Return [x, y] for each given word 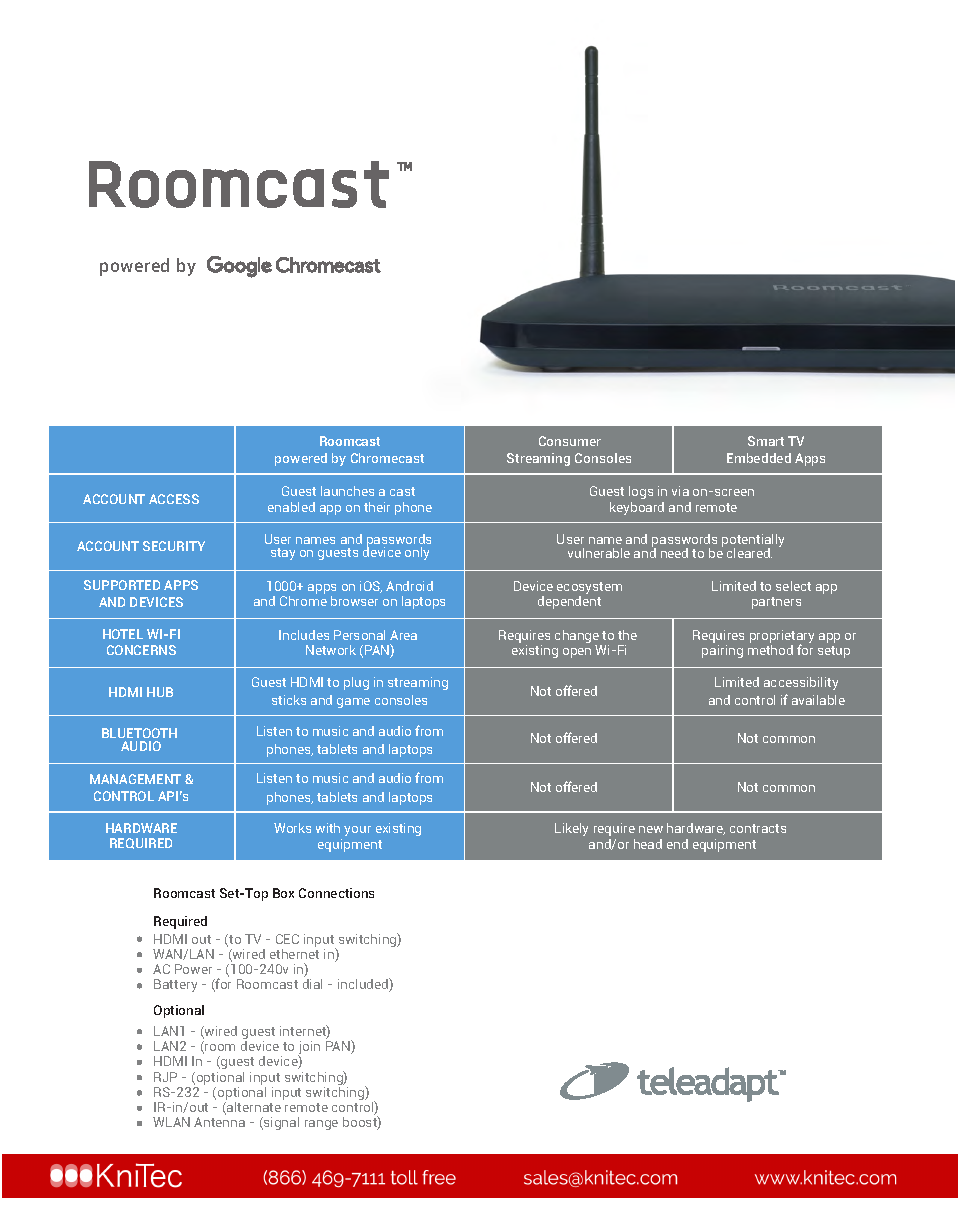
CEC [287, 939]
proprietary [782, 638]
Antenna [219, 1122]
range [321, 1125]
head [648, 844]
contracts [758, 828]
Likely [571, 829]
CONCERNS [141, 650]
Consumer [570, 441]
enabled [291, 507]
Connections [336, 893]
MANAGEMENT [135, 779]
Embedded [759, 458]
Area [403, 635]
